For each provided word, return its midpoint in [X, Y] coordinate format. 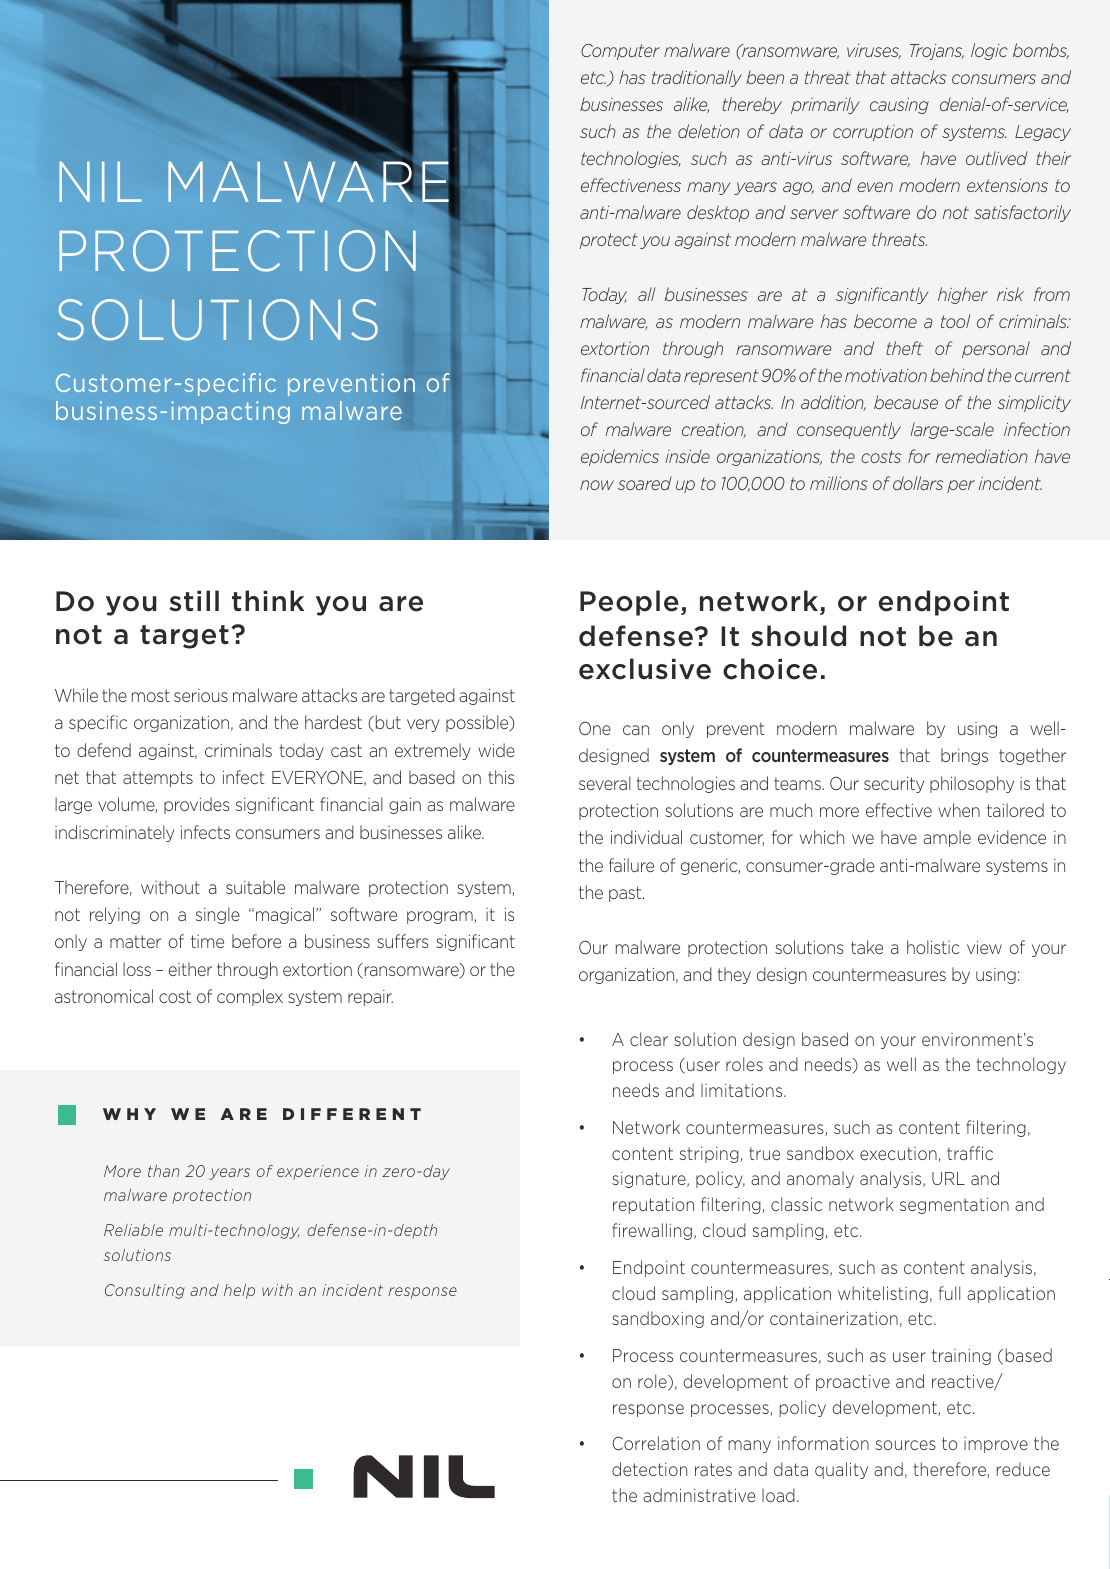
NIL [100, 182]
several [605, 783]
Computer [620, 52]
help [239, 1291]
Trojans [937, 52]
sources [906, 1445]
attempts [158, 779]
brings [964, 756]
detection [649, 1469]
